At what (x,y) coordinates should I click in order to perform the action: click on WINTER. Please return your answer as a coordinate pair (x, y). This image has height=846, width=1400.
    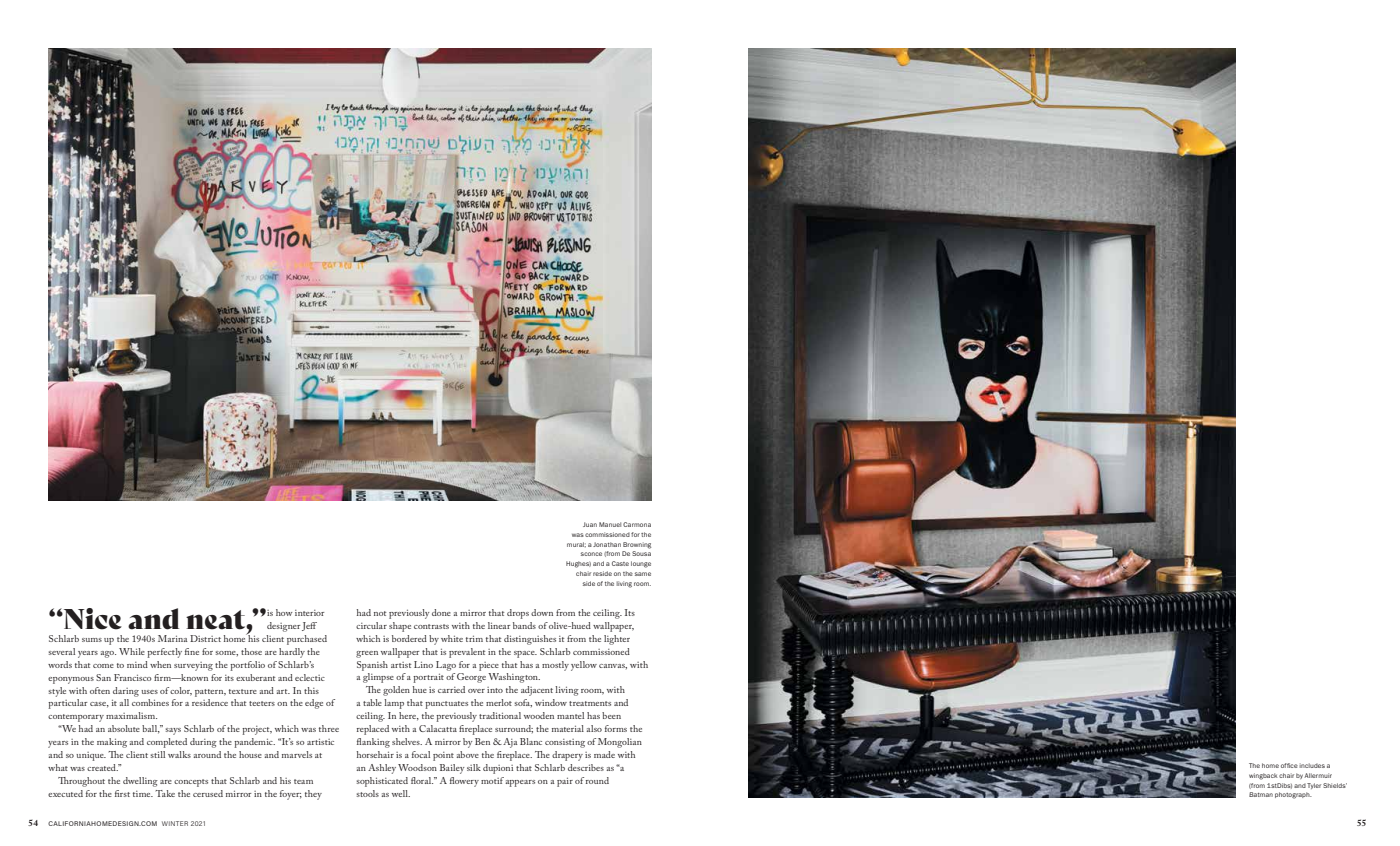
    Looking at the image, I should click on (175, 823).
